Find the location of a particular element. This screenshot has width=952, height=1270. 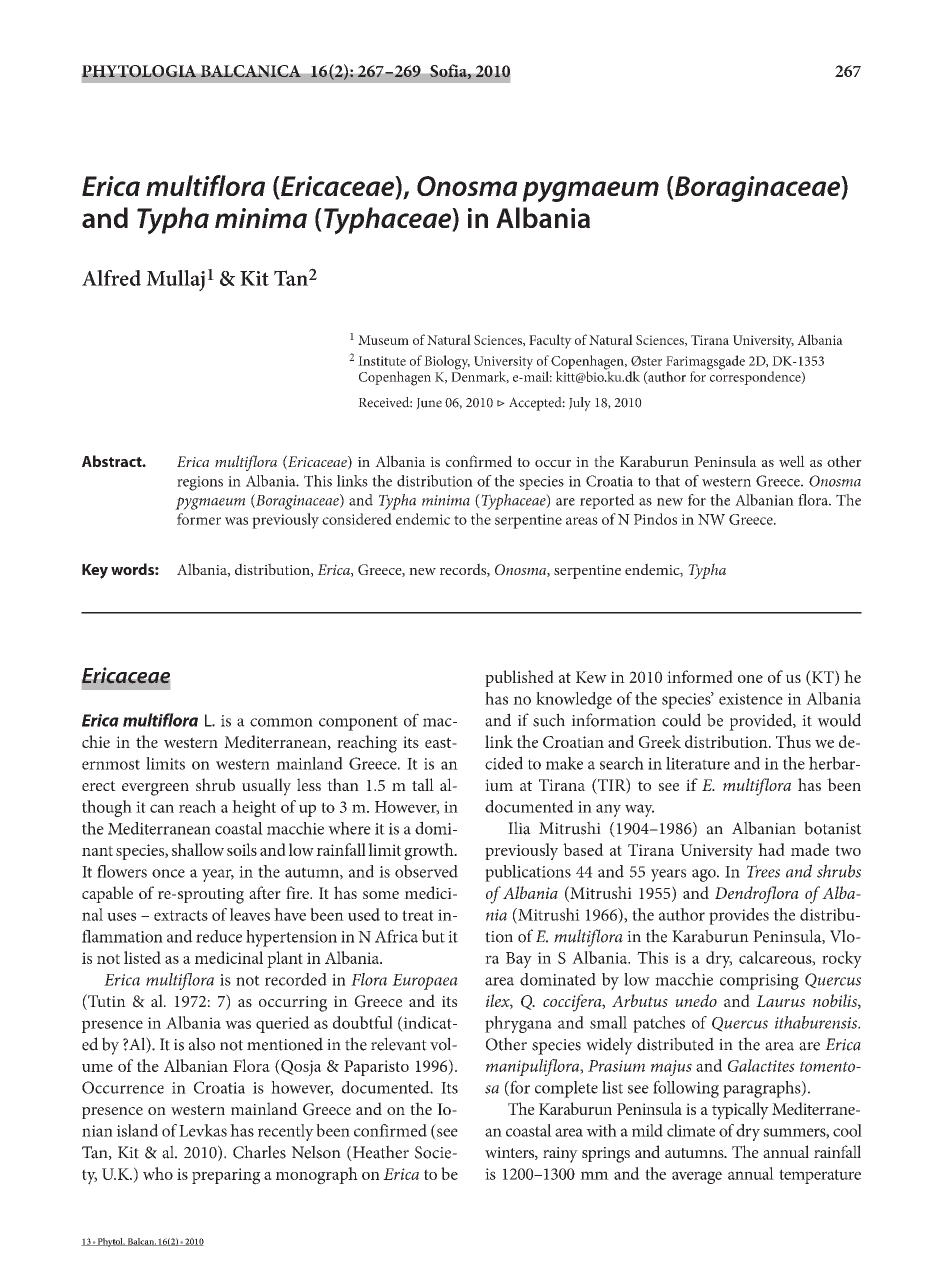

published is located at coordinates (519, 678).
